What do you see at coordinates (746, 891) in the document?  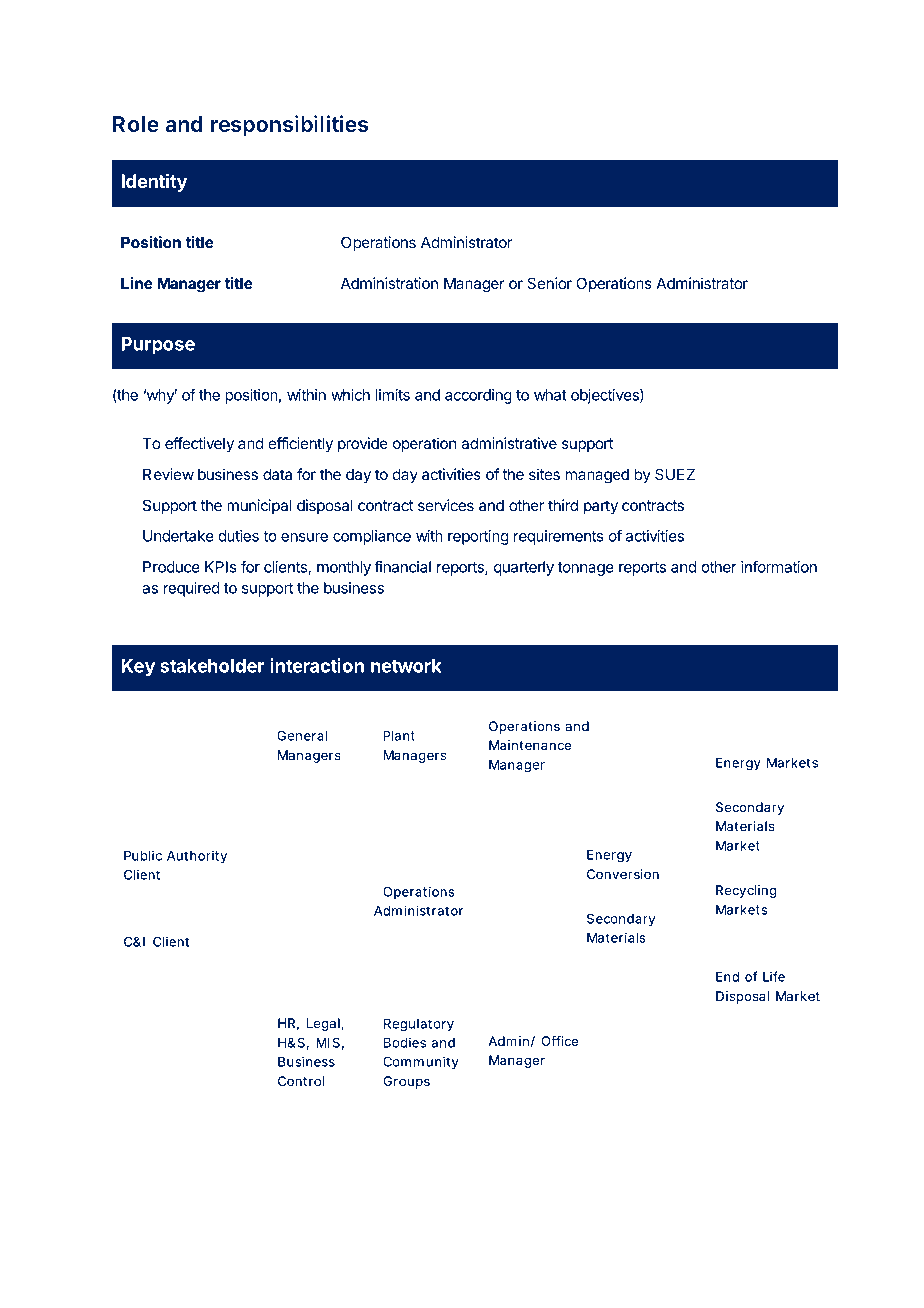 I see `Recycling` at bounding box center [746, 891].
